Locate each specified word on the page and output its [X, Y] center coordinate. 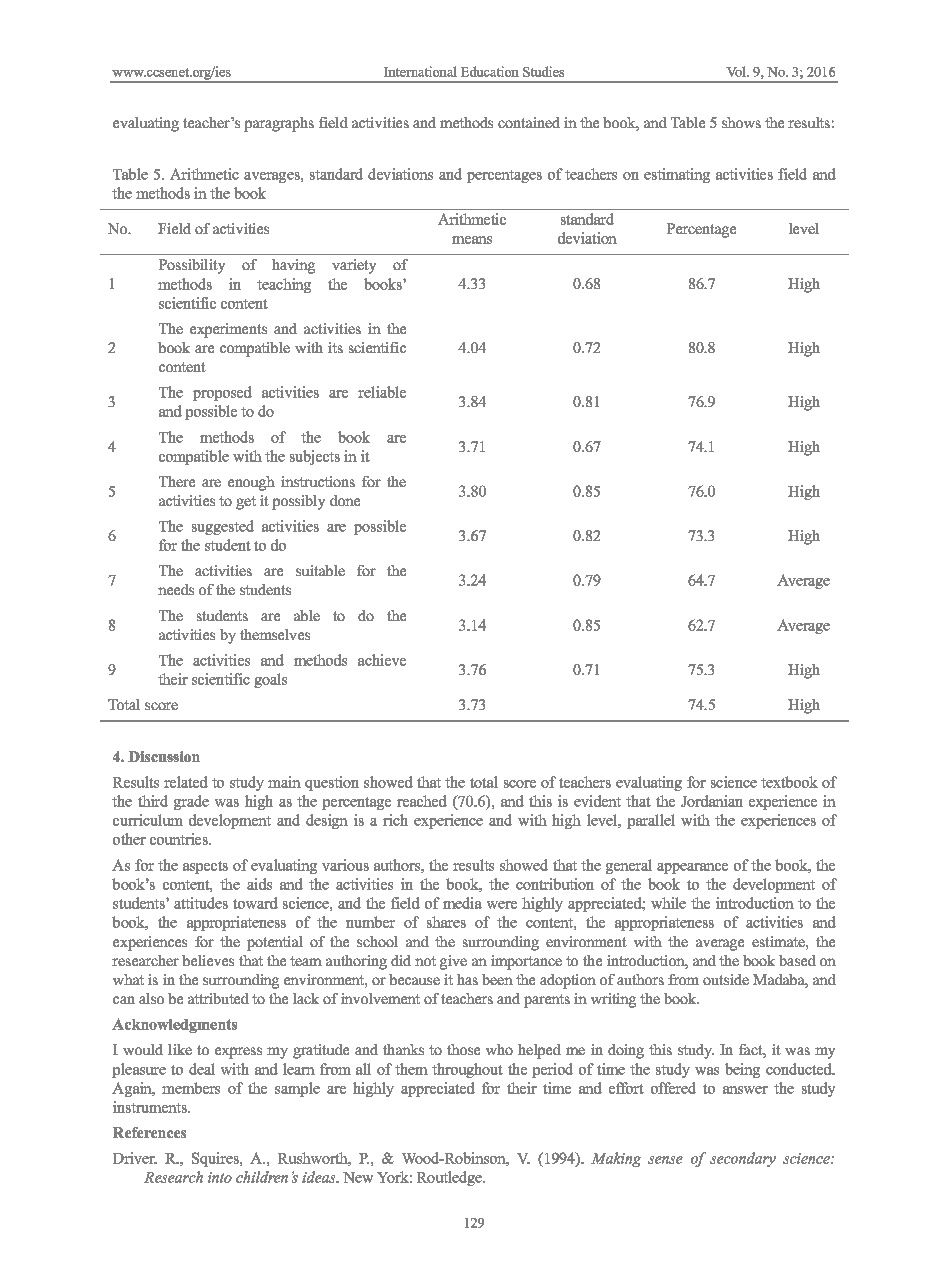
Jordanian [712, 801]
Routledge [451, 1178]
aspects [205, 867]
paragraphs [279, 124]
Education [490, 71]
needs [176, 589]
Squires [216, 1159]
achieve [382, 660]
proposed [222, 393]
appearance [692, 868]
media [462, 903]
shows [741, 122]
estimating [677, 175]
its [335, 347]
